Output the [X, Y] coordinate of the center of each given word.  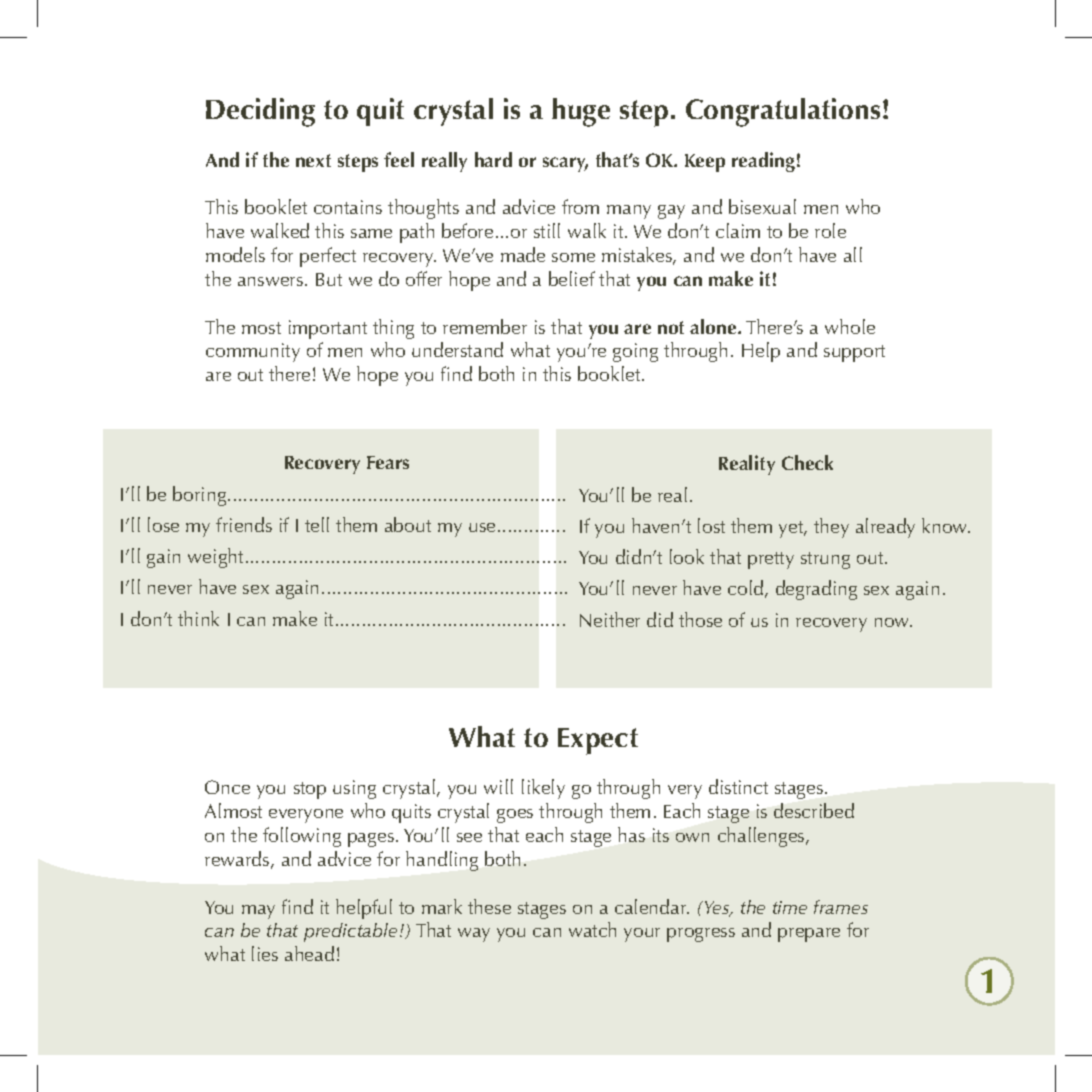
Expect [598, 741]
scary [565, 164]
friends [244, 524]
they [831, 528]
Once [227, 787]
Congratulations [783, 112]
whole [850, 326]
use [482, 527]
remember [485, 326]
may [258, 912]
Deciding [260, 112]
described [814, 810]
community [253, 352]
